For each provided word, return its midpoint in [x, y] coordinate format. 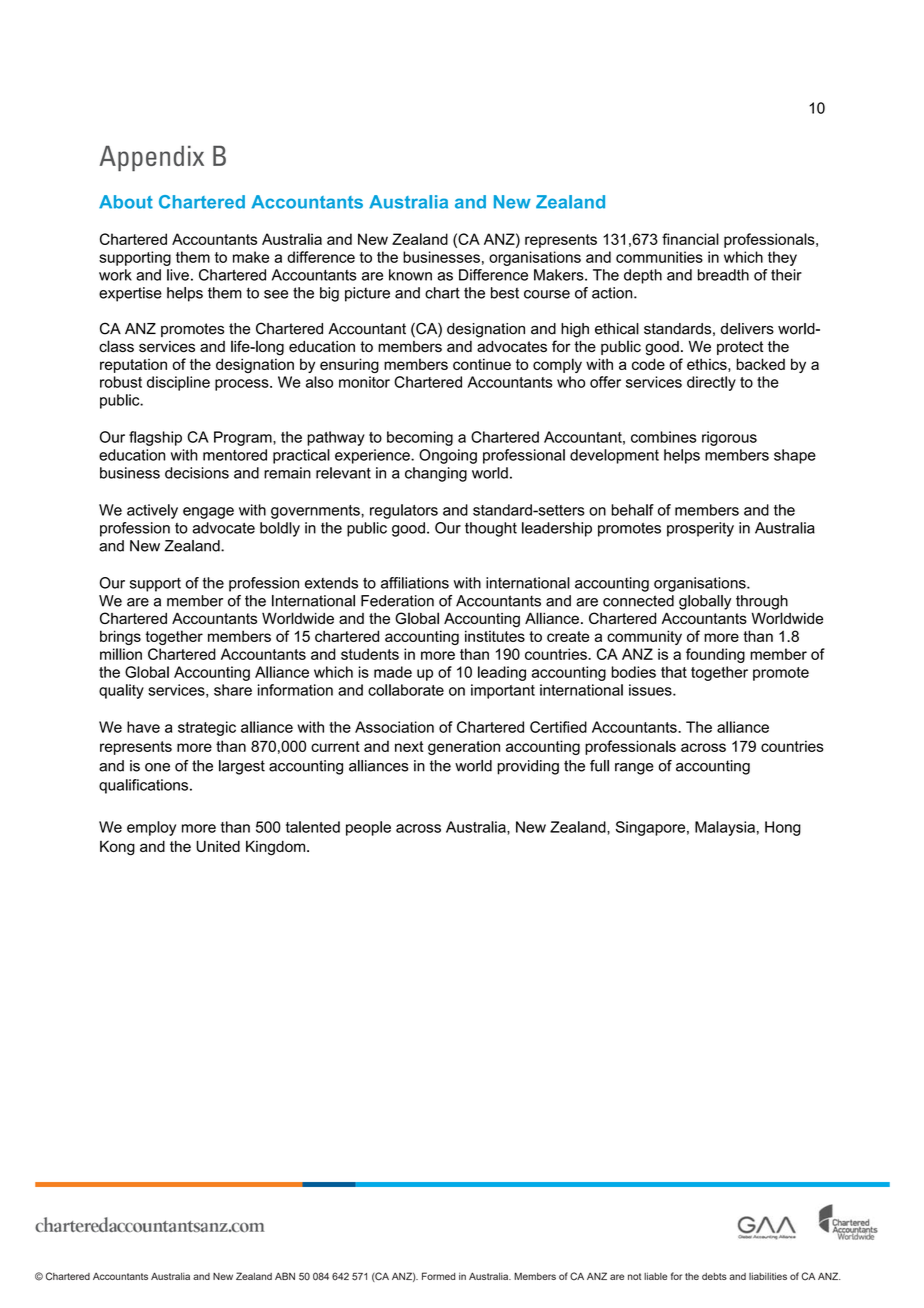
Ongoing [448, 456]
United [218, 846]
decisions [197, 473]
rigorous [729, 438]
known [410, 275]
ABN [285, 1276]
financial [690, 239]
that [674, 672]
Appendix [151, 158]
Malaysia [725, 828]
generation [464, 747]
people [368, 828]
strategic [207, 728]
